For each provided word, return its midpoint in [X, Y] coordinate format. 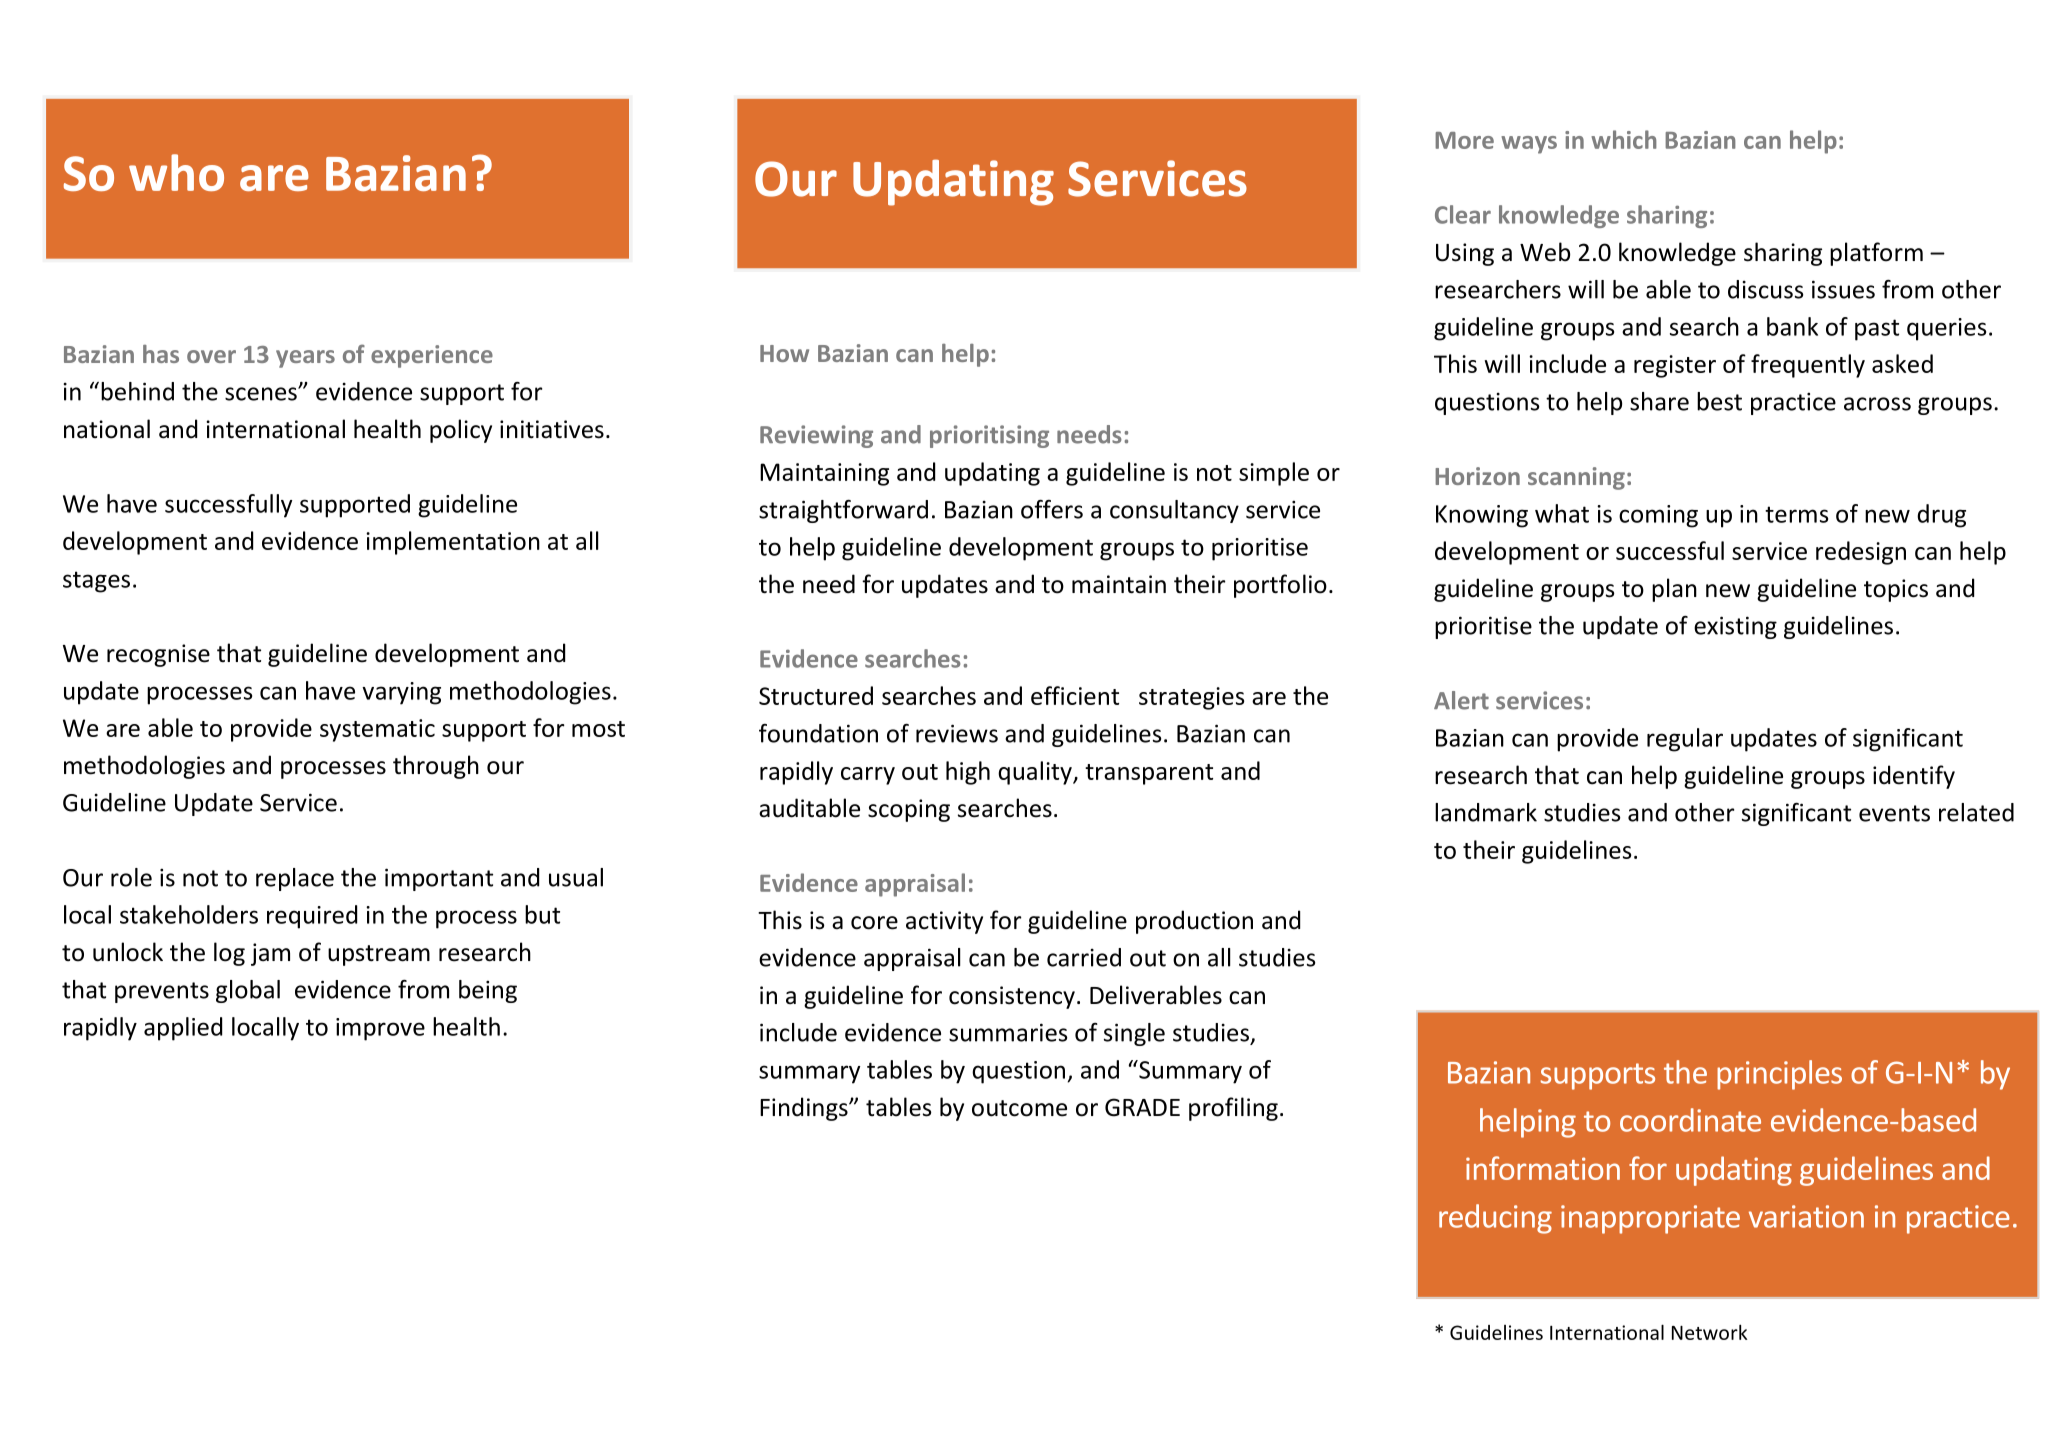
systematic [377, 730]
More [1464, 140]
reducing [1495, 1219]
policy [461, 431]
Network [1709, 1332]
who [176, 172]
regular [1685, 740]
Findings [805, 1109]
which [1624, 139]
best [1719, 401]
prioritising [989, 436]
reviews [957, 733]
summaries [1008, 1032]
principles [1779, 1075]
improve [380, 1029]
